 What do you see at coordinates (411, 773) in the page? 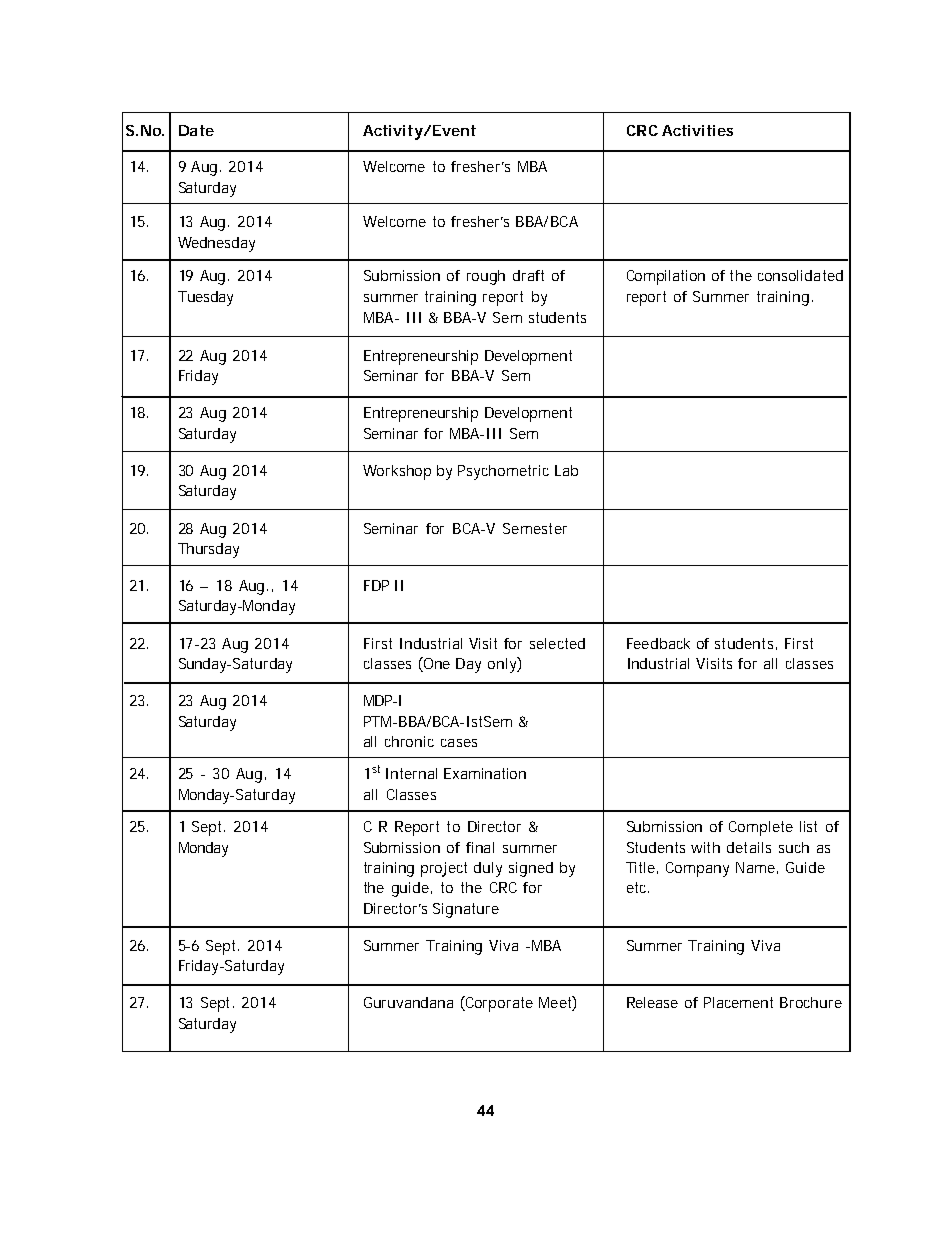
I see `Internal` at bounding box center [411, 773].
